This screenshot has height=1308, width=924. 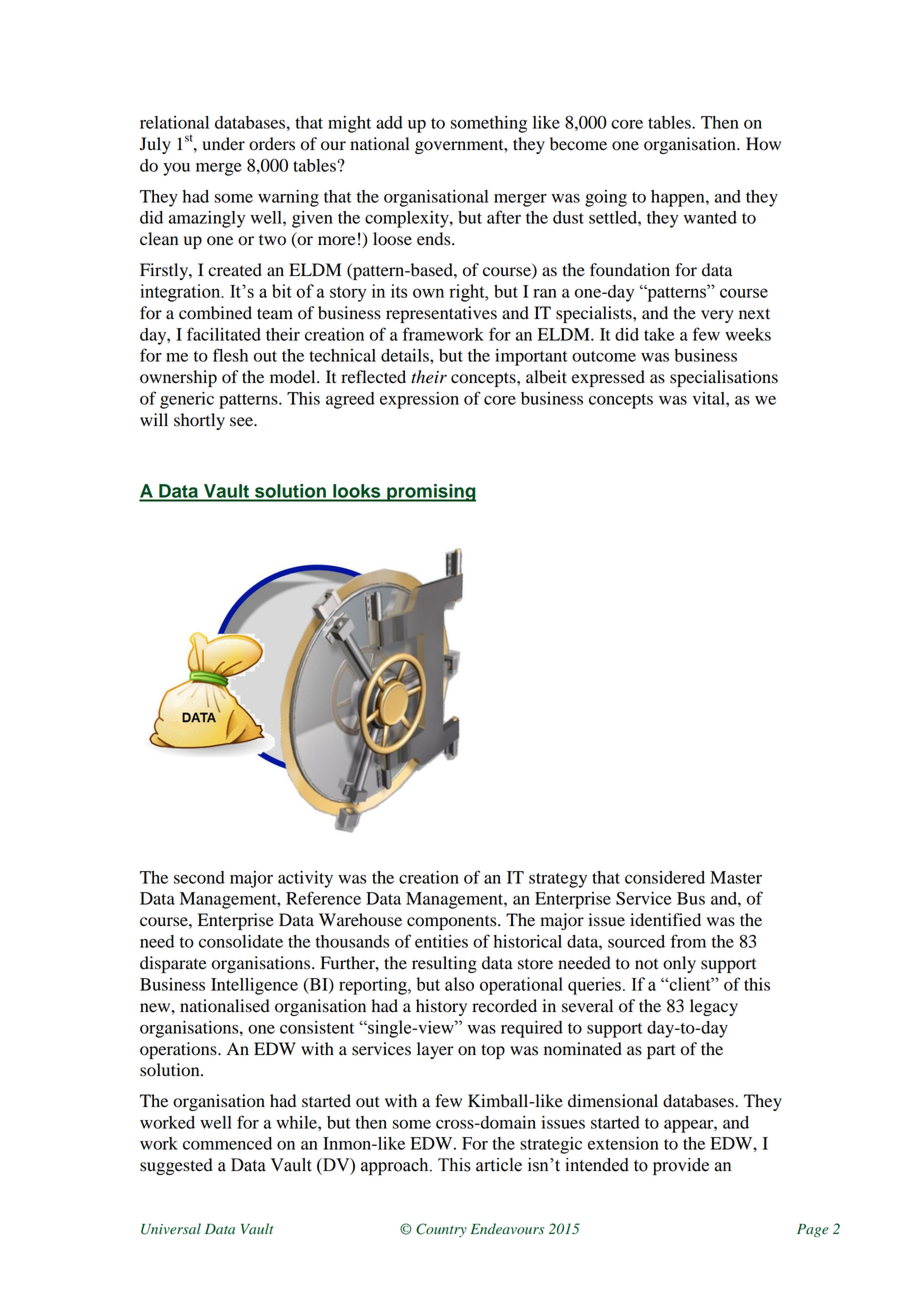 What do you see at coordinates (199, 877) in the screenshot?
I see `second` at bounding box center [199, 877].
